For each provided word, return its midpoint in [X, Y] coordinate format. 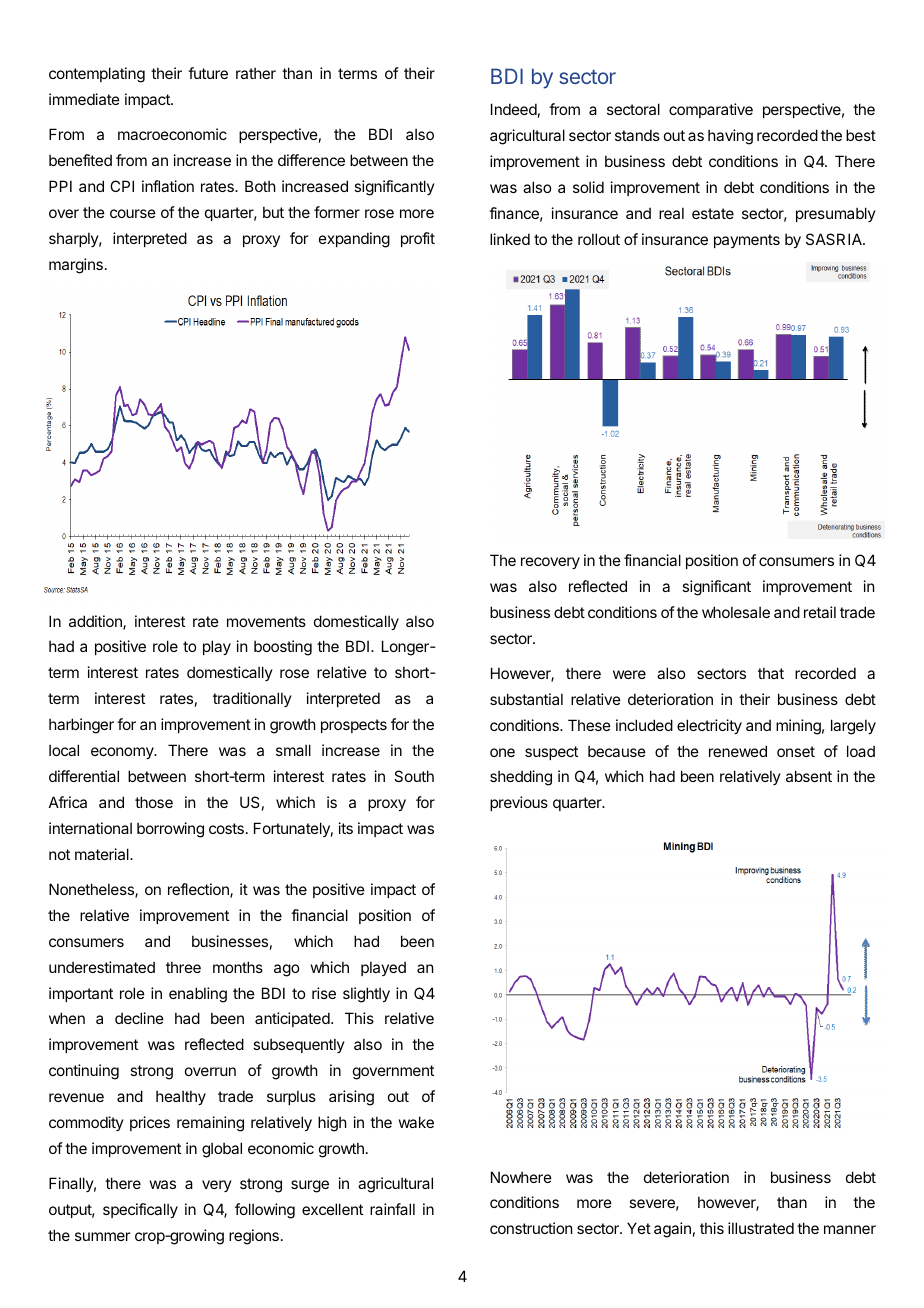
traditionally [252, 699]
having [730, 137]
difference [311, 160]
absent [809, 776]
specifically [140, 1210]
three [183, 967]
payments [747, 241]
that [771, 673]
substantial [526, 699]
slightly [366, 995]
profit [418, 239]
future [208, 73]
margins [76, 266]
